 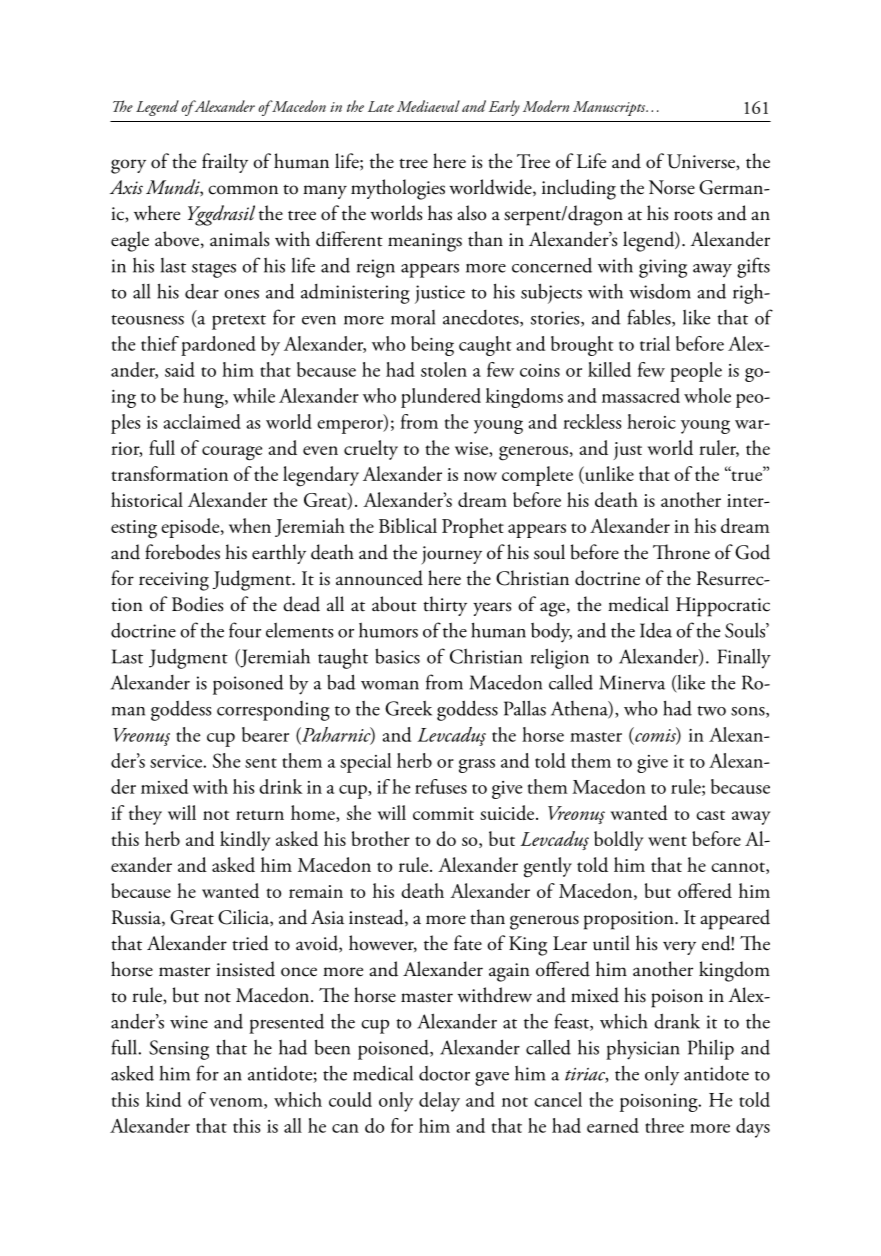 I want to click on Biblical, so click(x=408, y=525).
